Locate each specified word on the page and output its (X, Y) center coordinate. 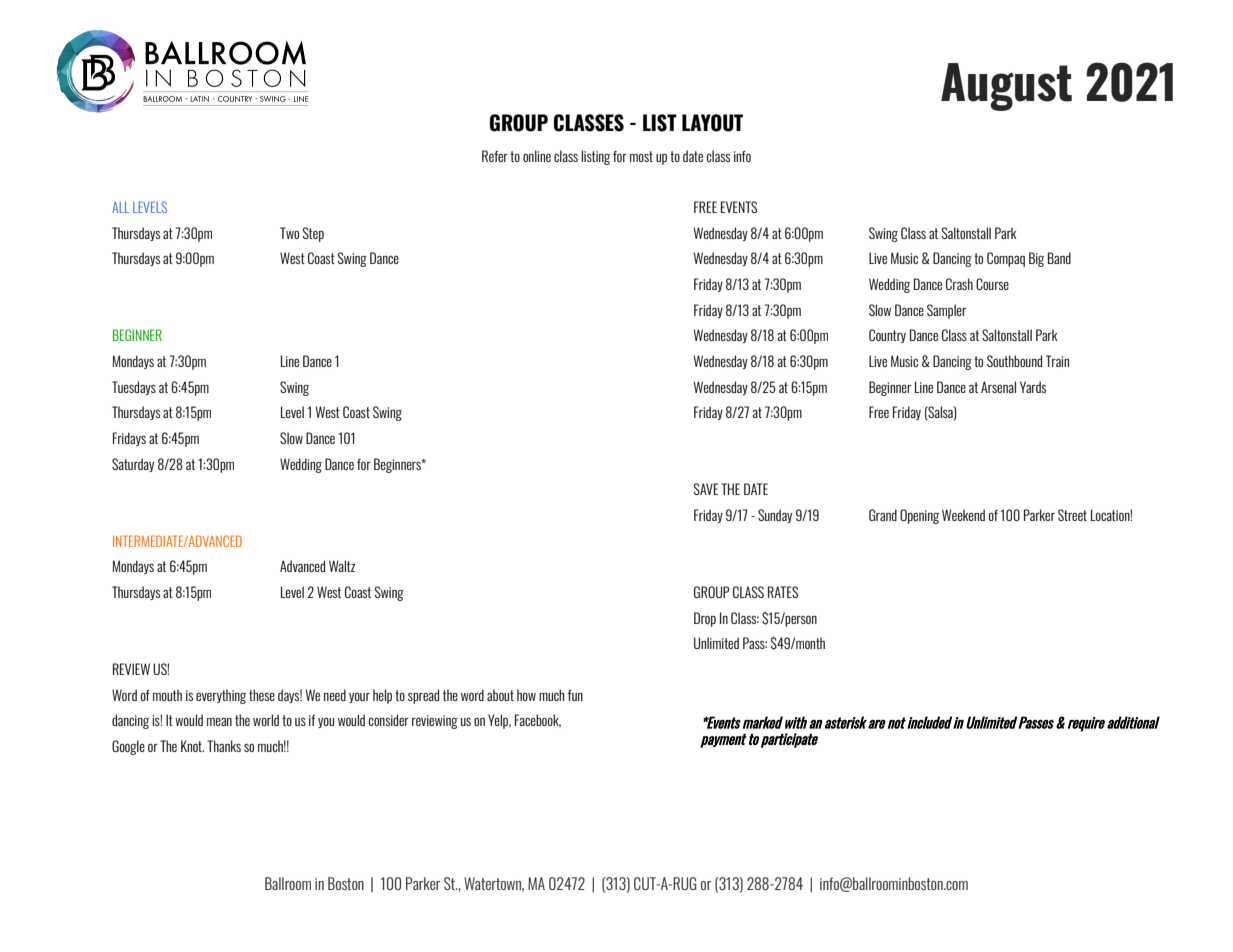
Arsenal (998, 387)
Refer (495, 156)
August (1006, 87)
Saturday (133, 465)
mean (219, 722)
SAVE (706, 489)
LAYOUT (712, 123)
